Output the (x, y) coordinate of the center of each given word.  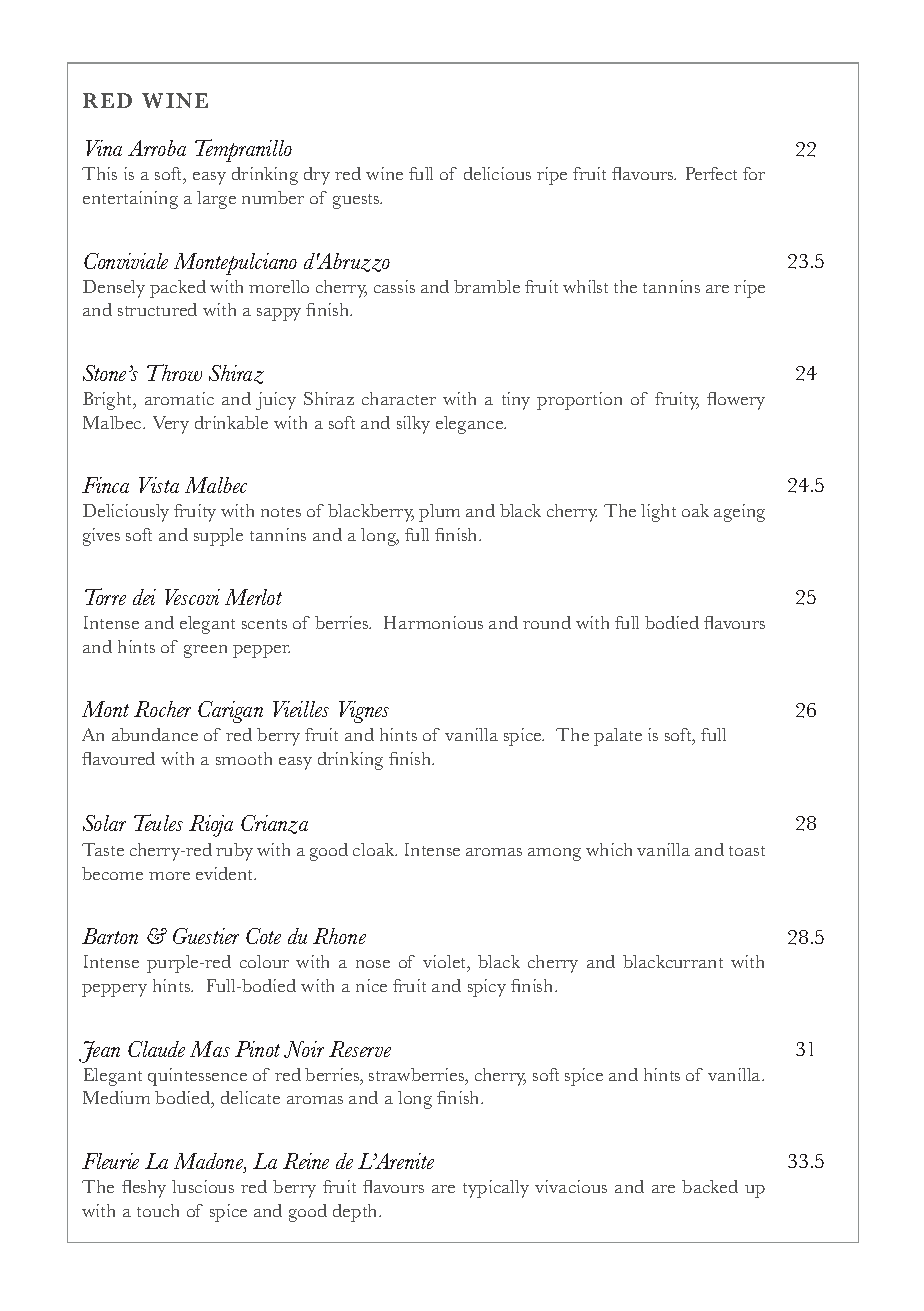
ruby (234, 852)
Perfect (711, 173)
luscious (203, 1186)
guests (357, 201)
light (658, 513)
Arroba (157, 148)
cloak (375, 849)
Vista (159, 485)
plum (439, 513)
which (609, 849)
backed (710, 1186)
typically (496, 1189)
